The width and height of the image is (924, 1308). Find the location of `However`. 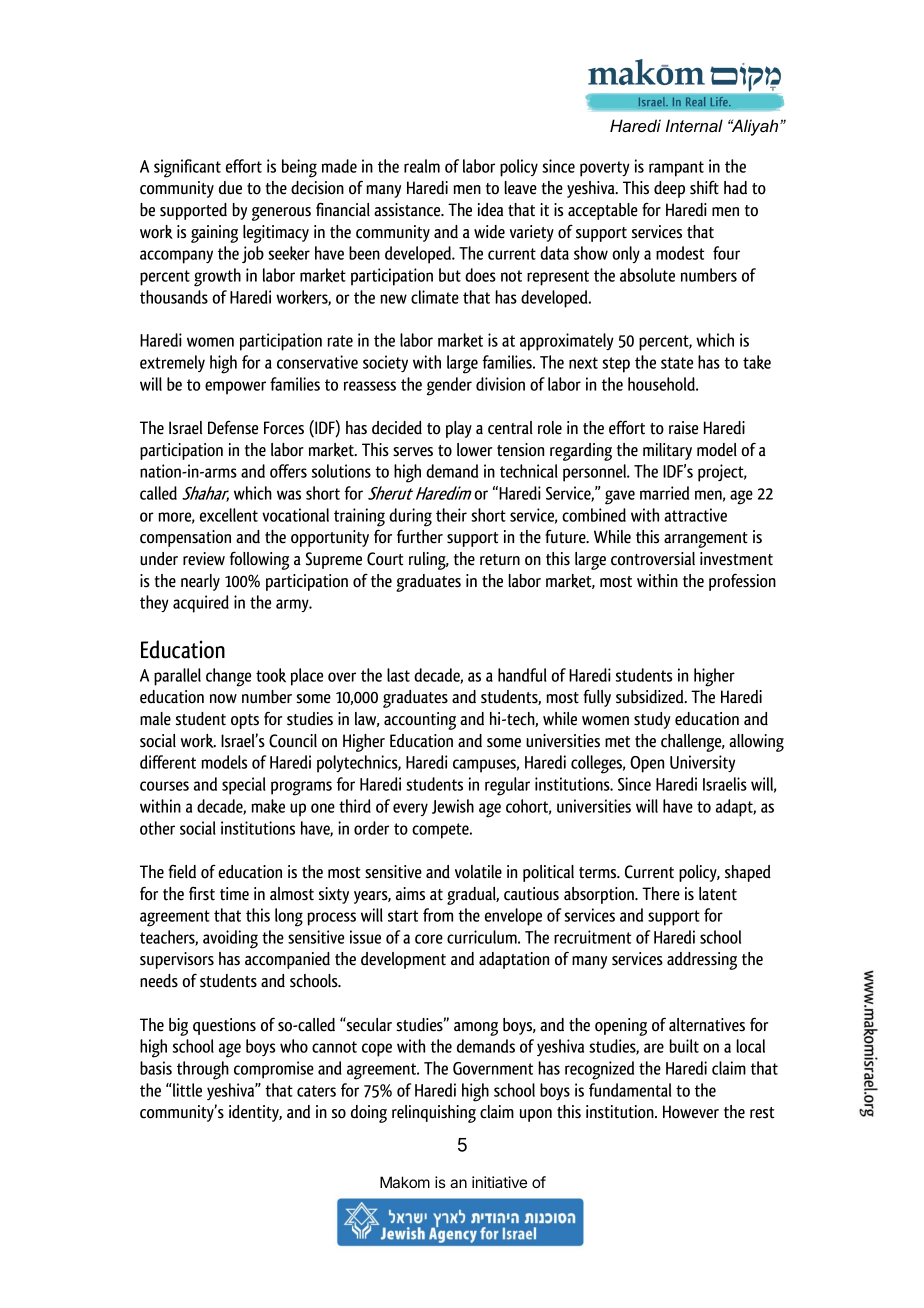

However is located at coordinates (691, 1112).
